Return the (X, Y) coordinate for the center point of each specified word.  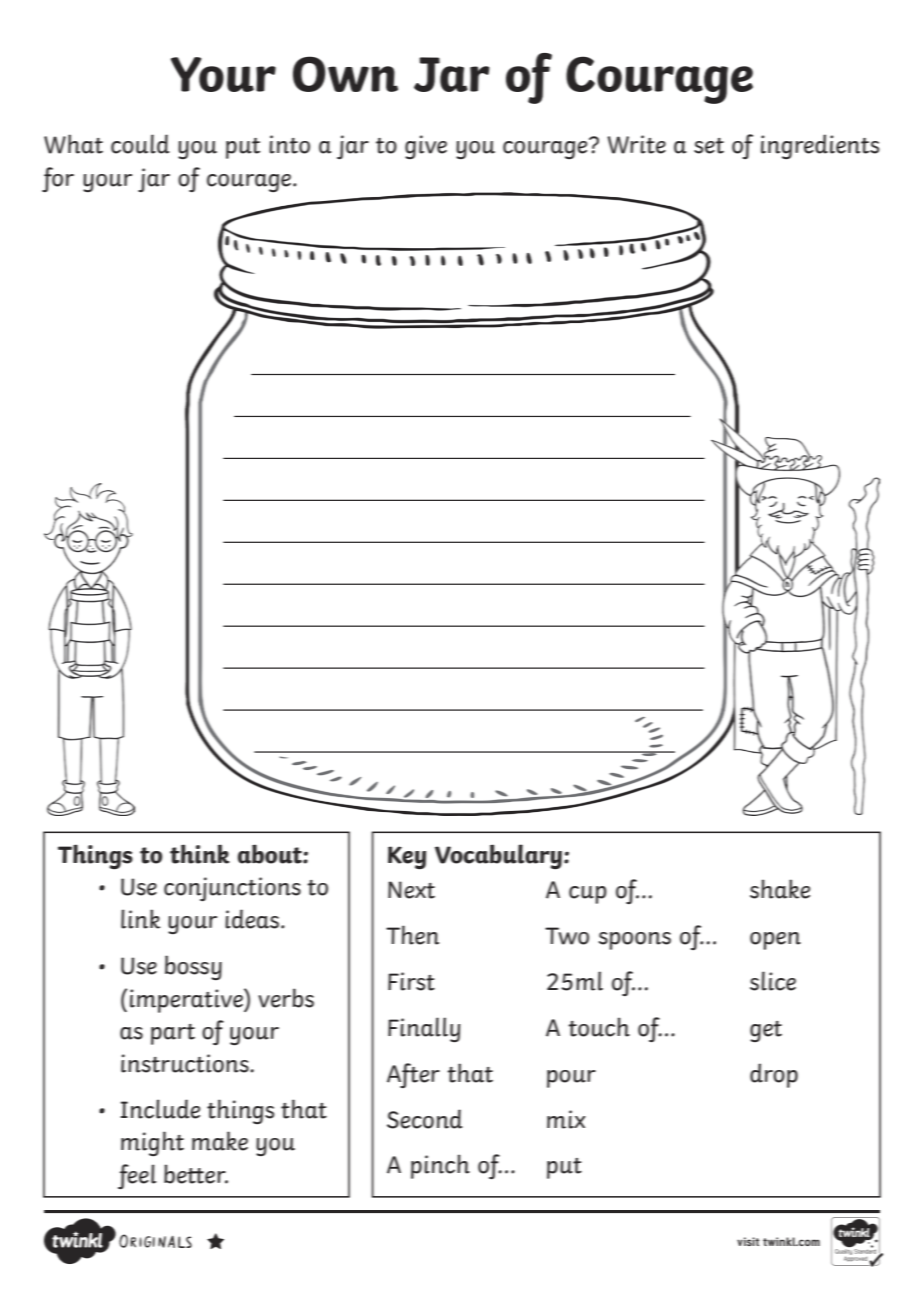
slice (773, 981)
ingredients (820, 146)
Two (567, 936)
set (709, 146)
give (426, 147)
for (58, 179)
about (271, 854)
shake (780, 889)
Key (407, 858)
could (140, 144)
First (411, 981)
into (289, 144)
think (200, 854)
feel (137, 1176)
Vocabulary (498, 857)
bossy (193, 967)
